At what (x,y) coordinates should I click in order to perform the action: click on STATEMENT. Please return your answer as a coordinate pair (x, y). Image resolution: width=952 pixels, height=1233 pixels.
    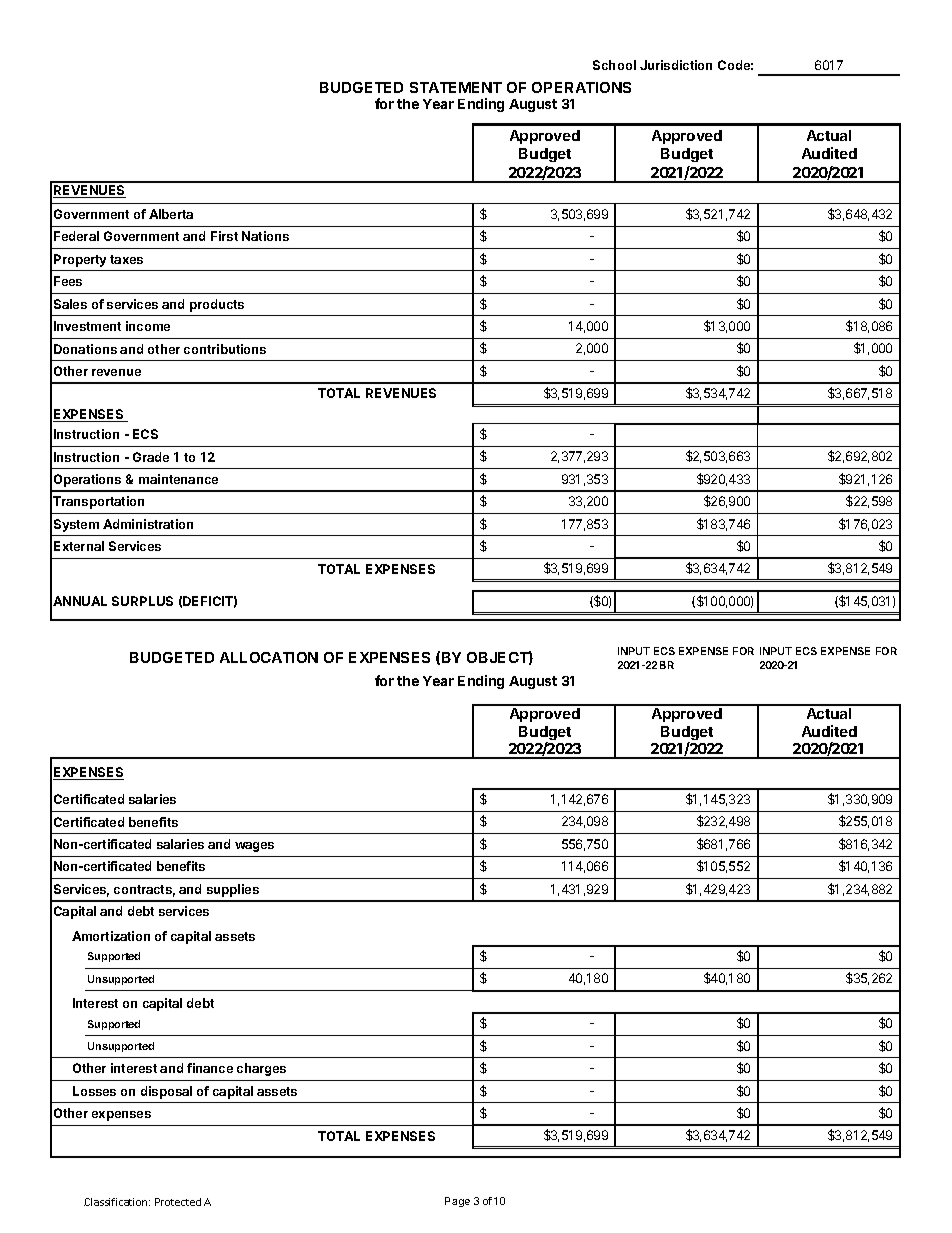
    Looking at the image, I should click on (456, 87).
